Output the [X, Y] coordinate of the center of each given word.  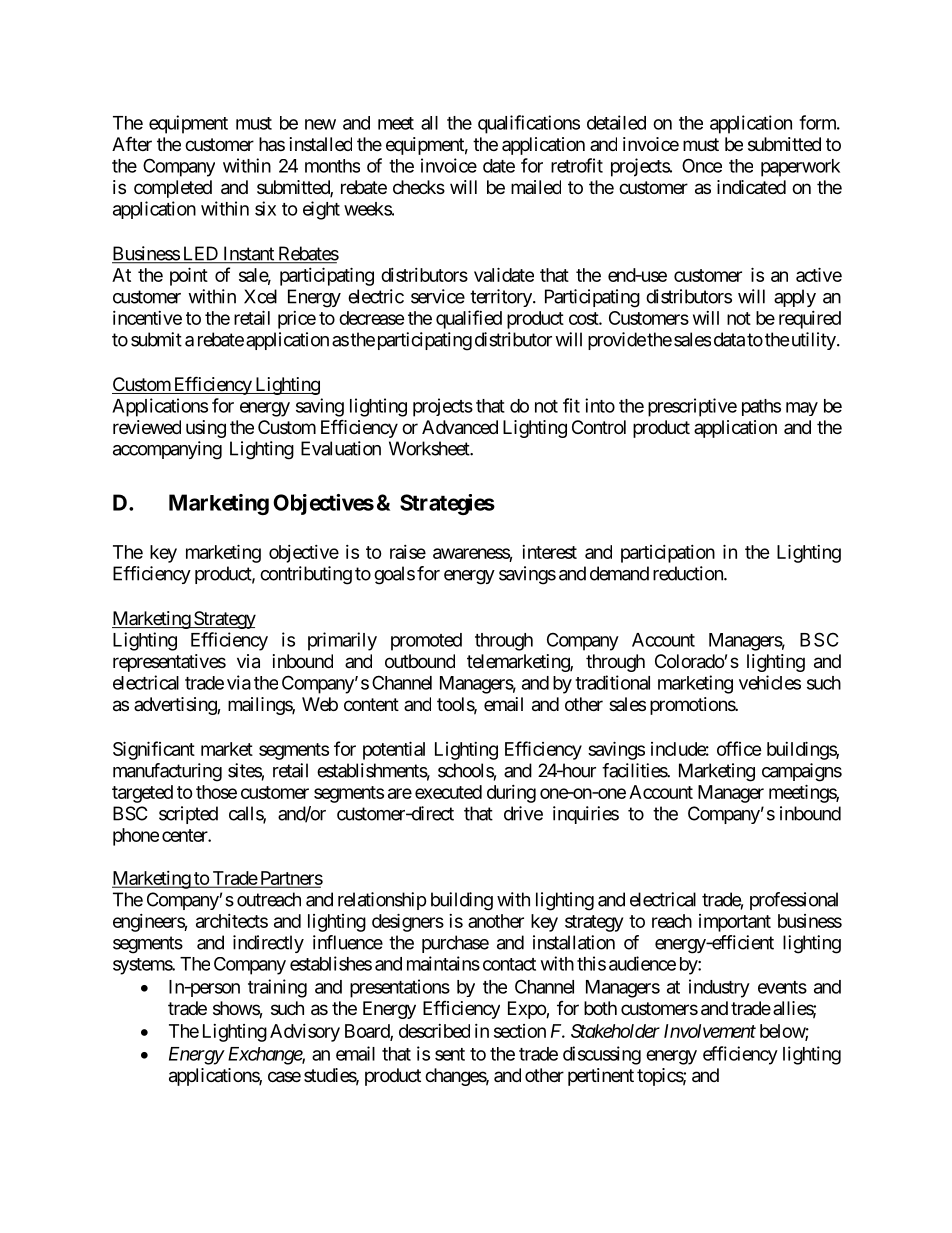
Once [702, 165]
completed [173, 189]
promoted [426, 642]
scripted [188, 815]
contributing [306, 575]
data [729, 339]
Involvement [710, 1031]
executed [448, 792]
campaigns [802, 772]
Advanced [460, 427]
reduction [689, 573]
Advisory [305, 1033]
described [434, 1031]
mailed [536, 187]
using [206, 429]
